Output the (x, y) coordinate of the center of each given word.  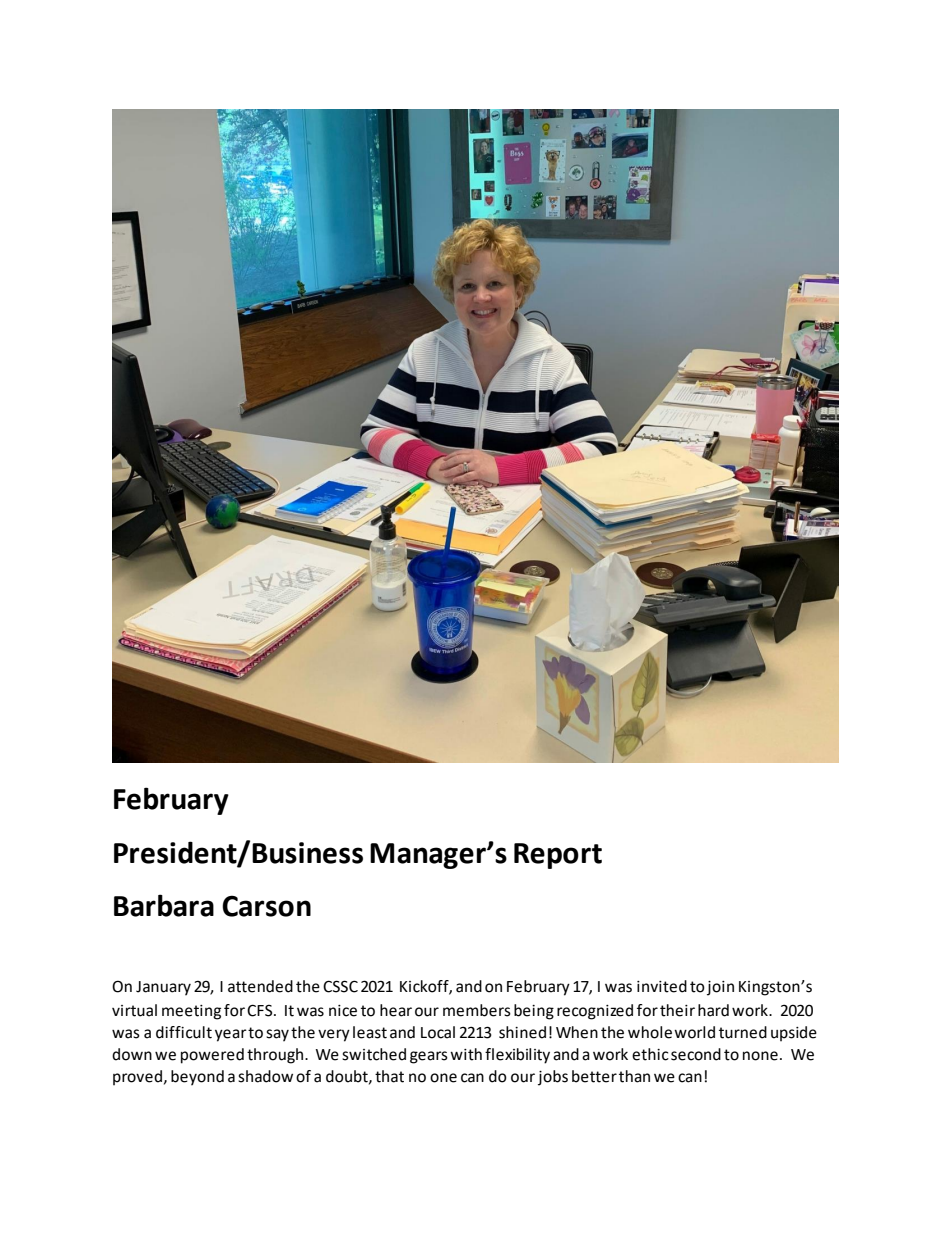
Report (558, 856)
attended (260, 986)
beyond (197, 1078)
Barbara (164, 905)
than (634, 1076)
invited (662, 986)
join (720, 988)
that (389, 1076)
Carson (266, 906)
